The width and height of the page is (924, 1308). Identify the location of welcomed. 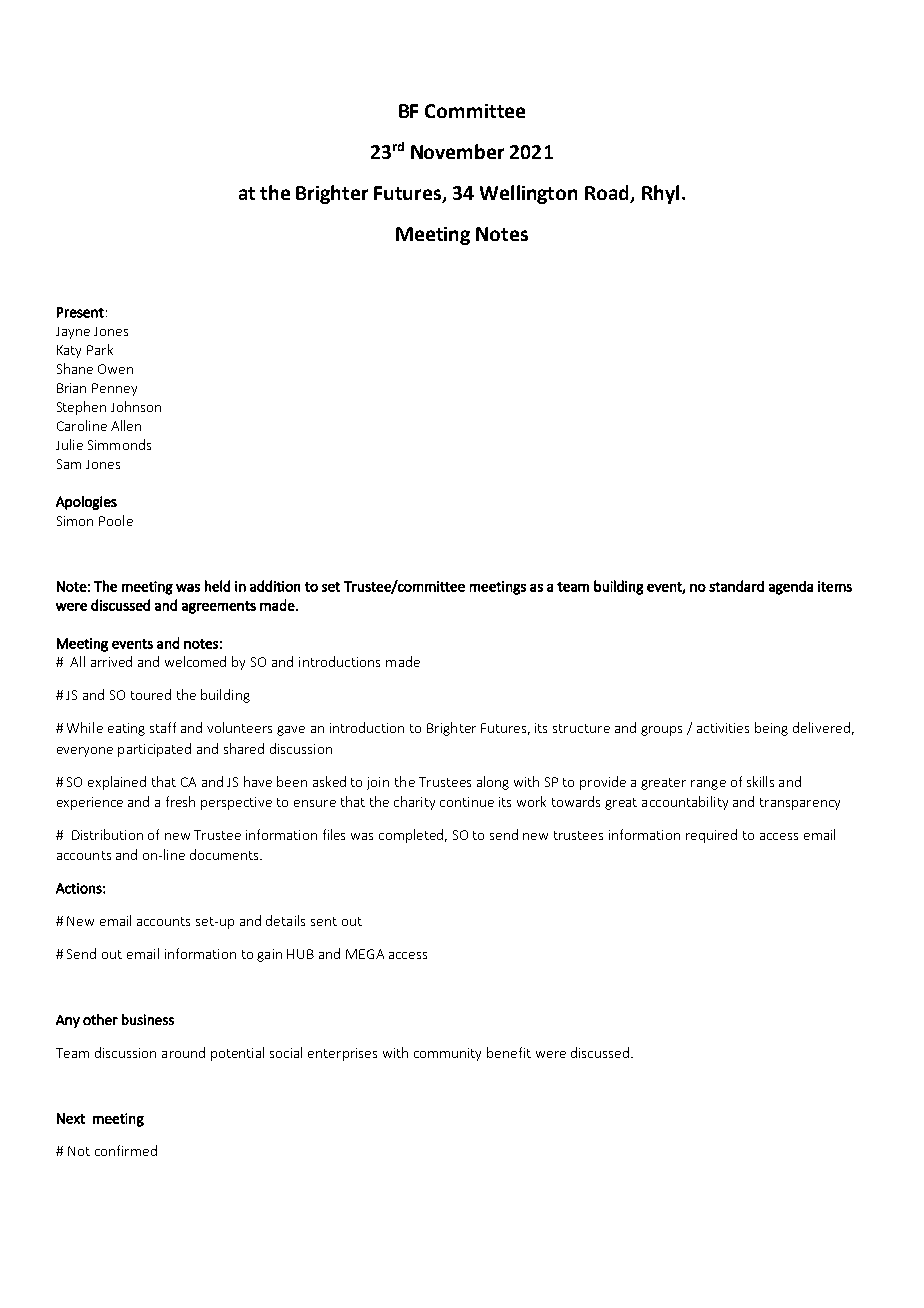
(195, 661).
